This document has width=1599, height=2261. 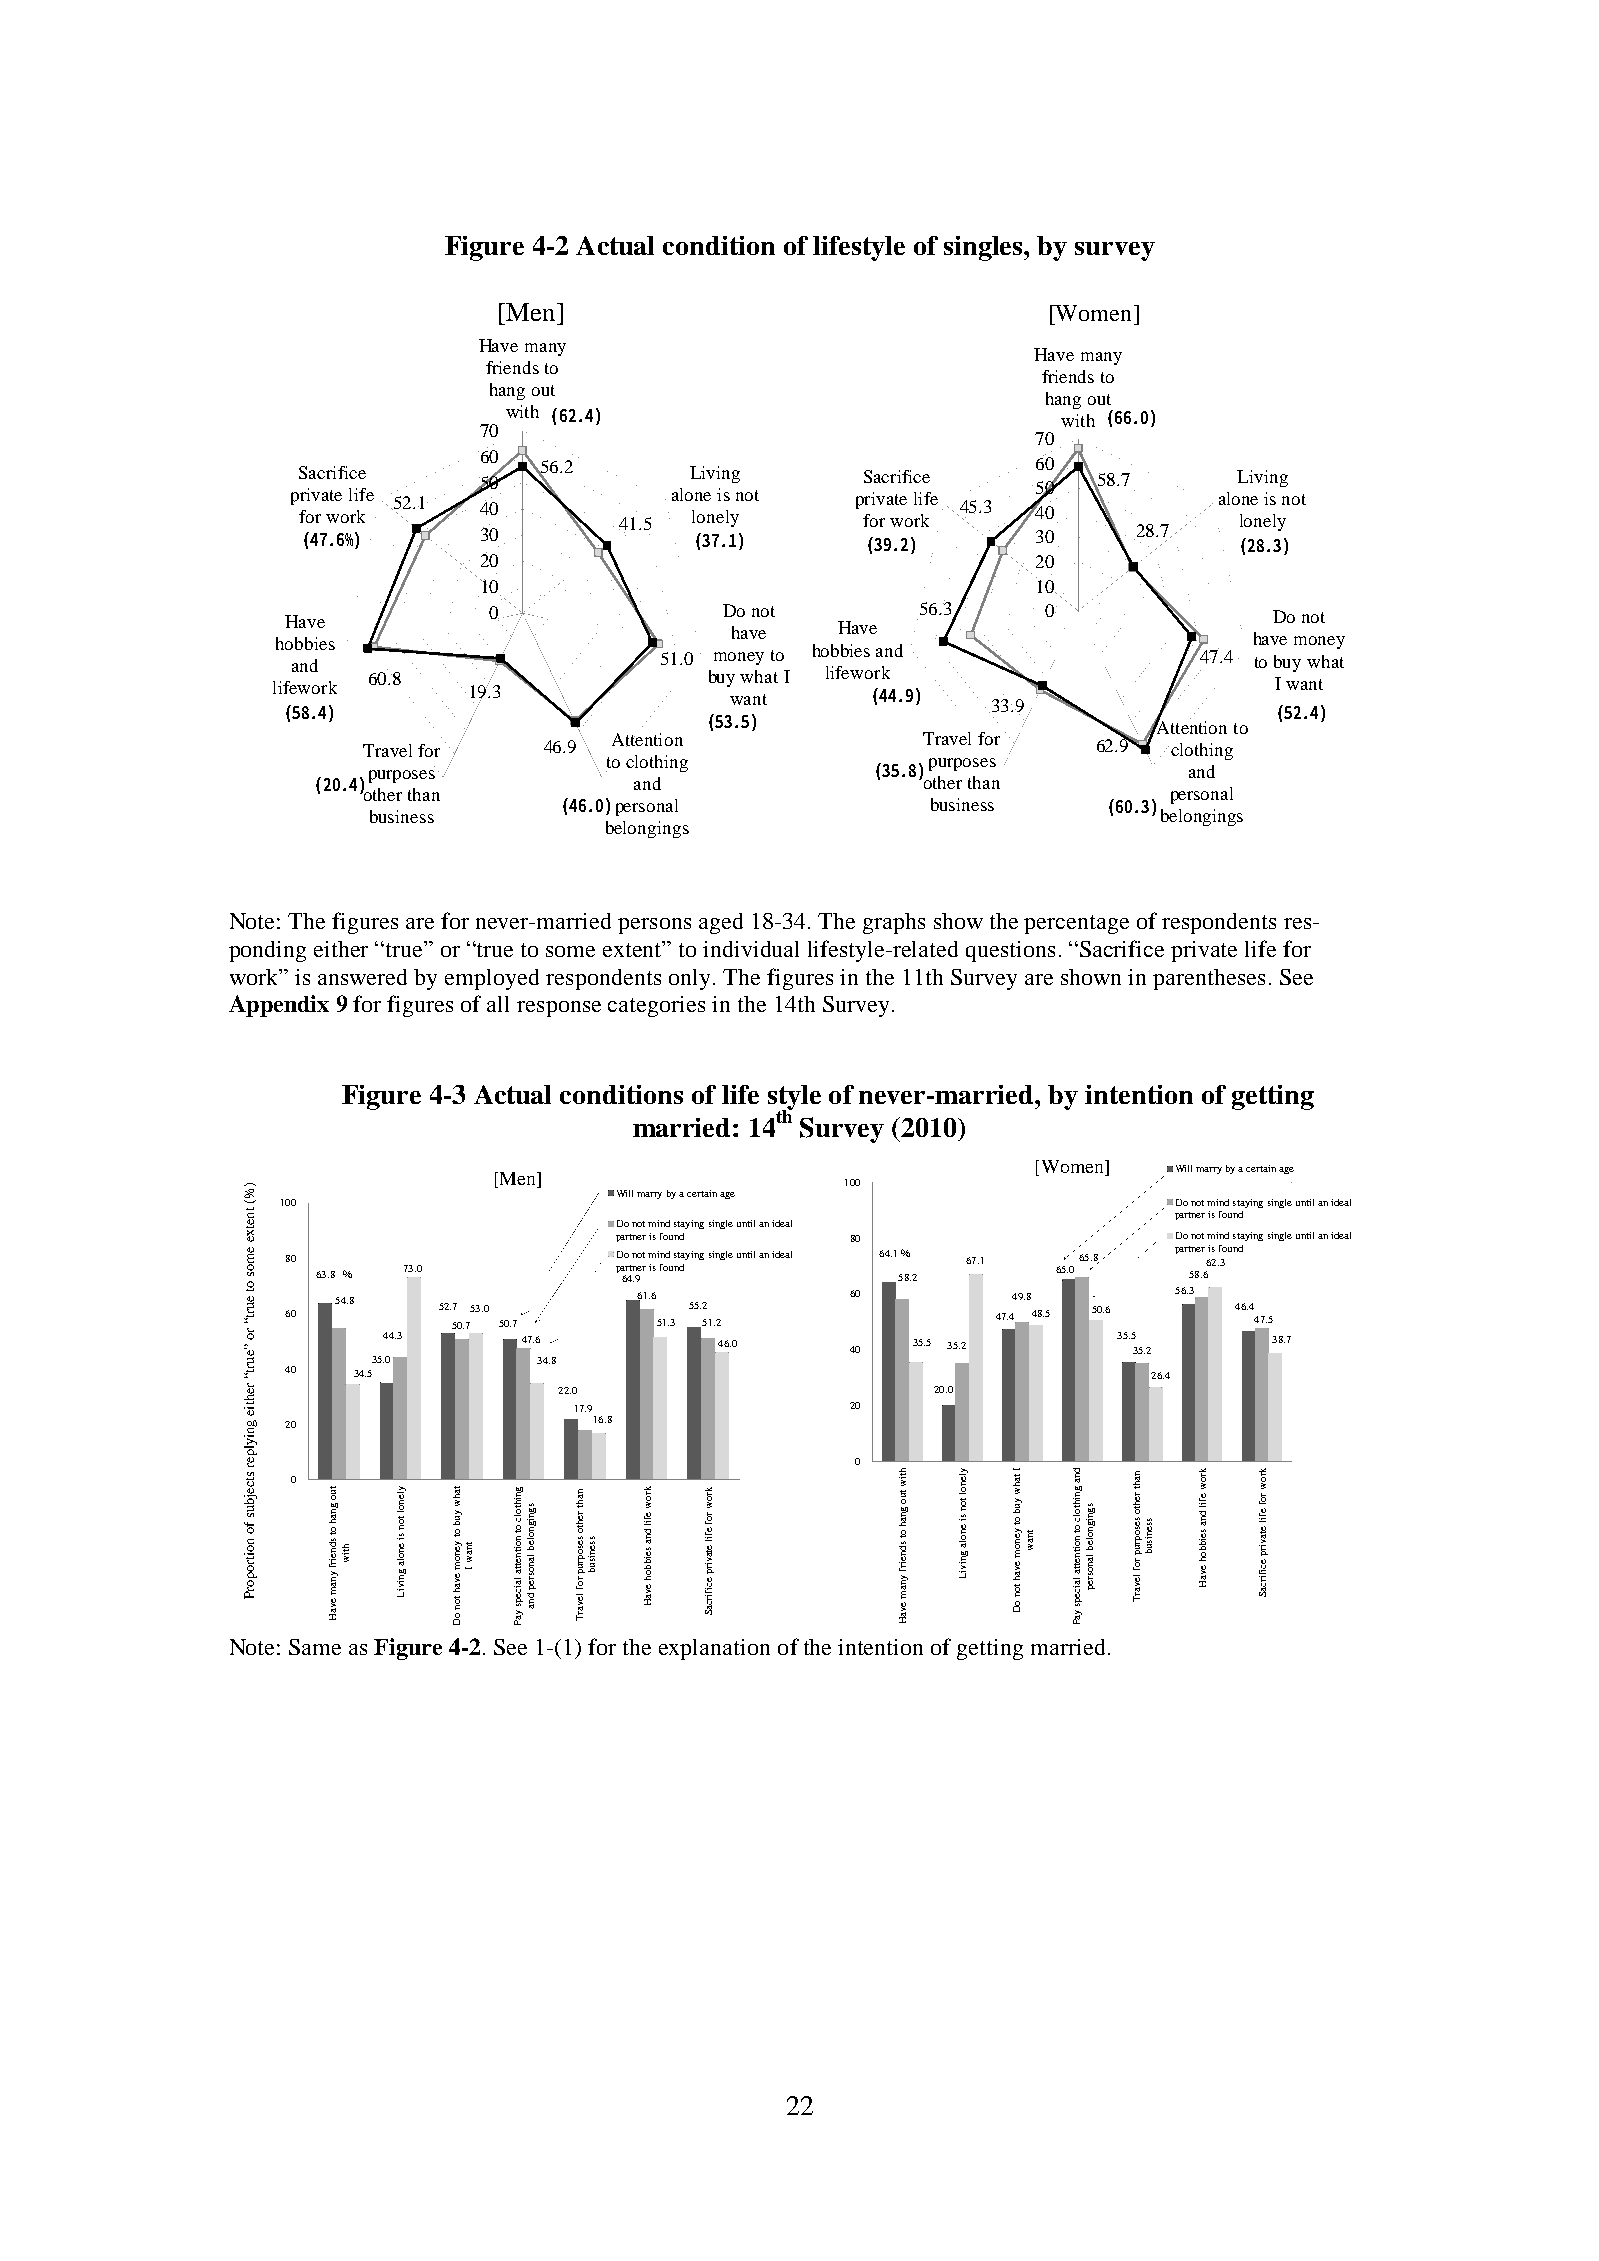 What do you see at coordinates (1209, 979) in the document?
I see `parentheses` at bounding box center [1209, 979].
